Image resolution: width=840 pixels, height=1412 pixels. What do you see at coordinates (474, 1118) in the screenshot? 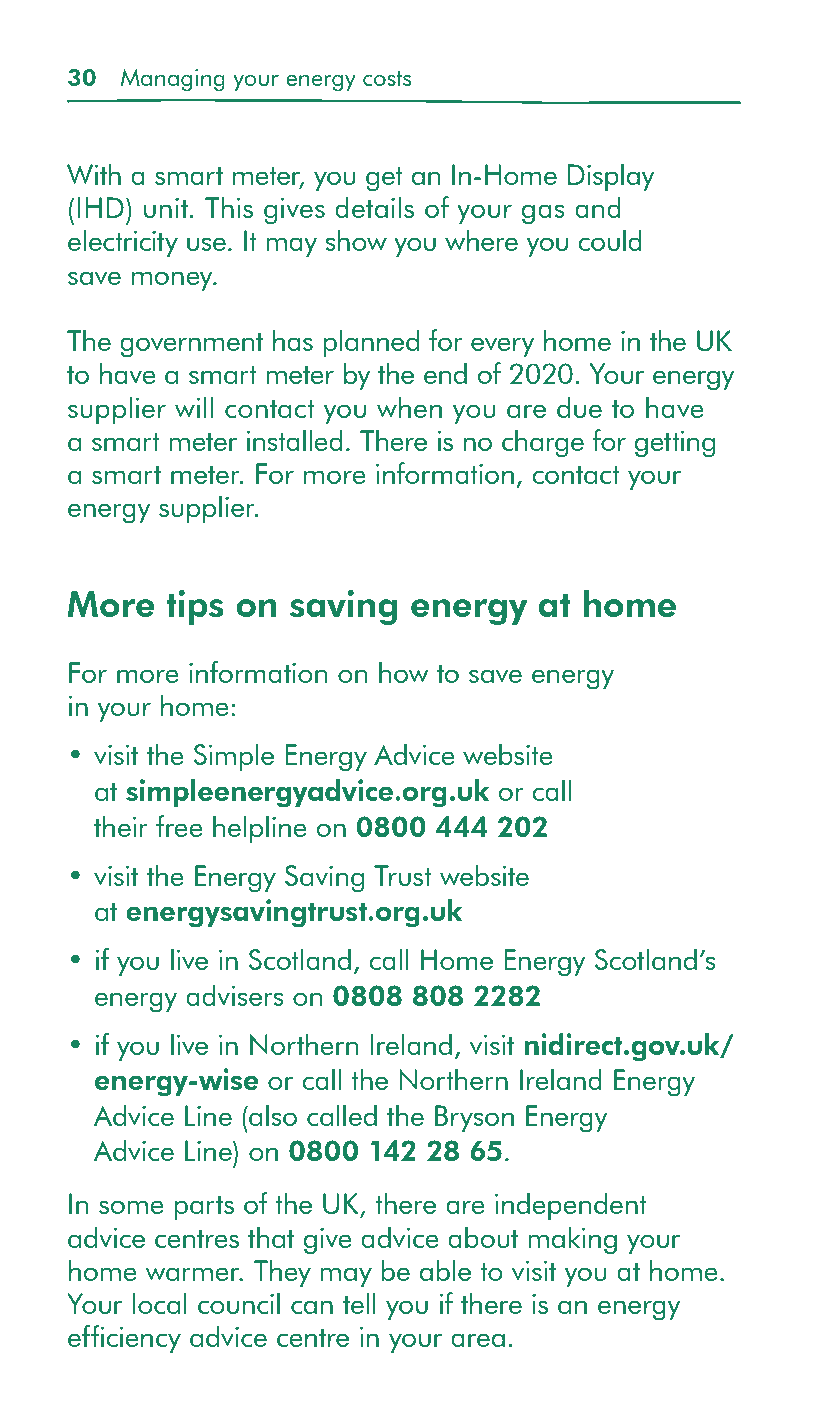
I see `Bryson` at bounding box center [474, 1118].
